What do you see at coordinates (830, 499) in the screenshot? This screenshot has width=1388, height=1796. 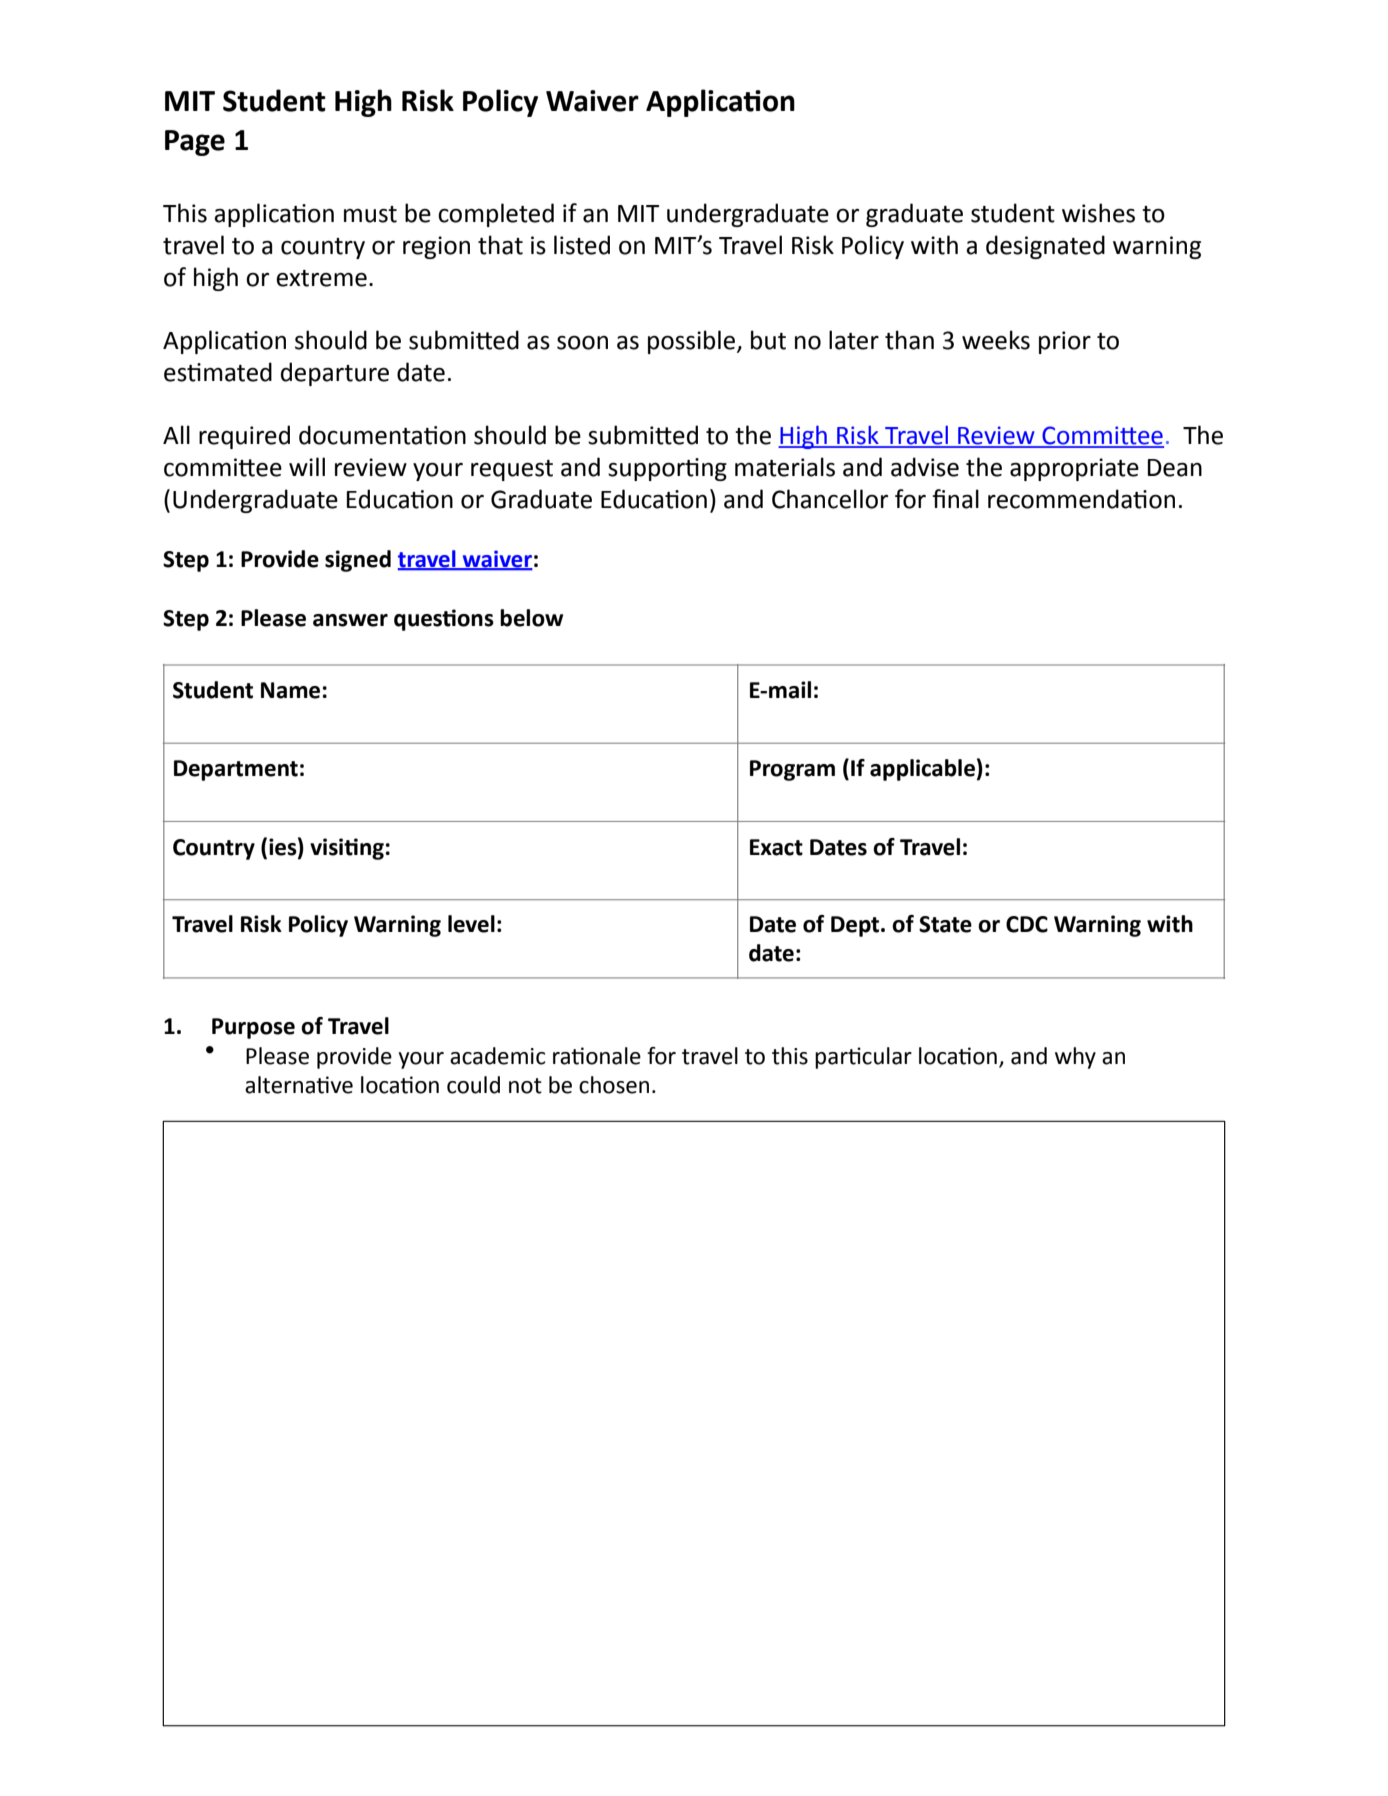 I see `Chancellor` at bounding box center [830, 499].
